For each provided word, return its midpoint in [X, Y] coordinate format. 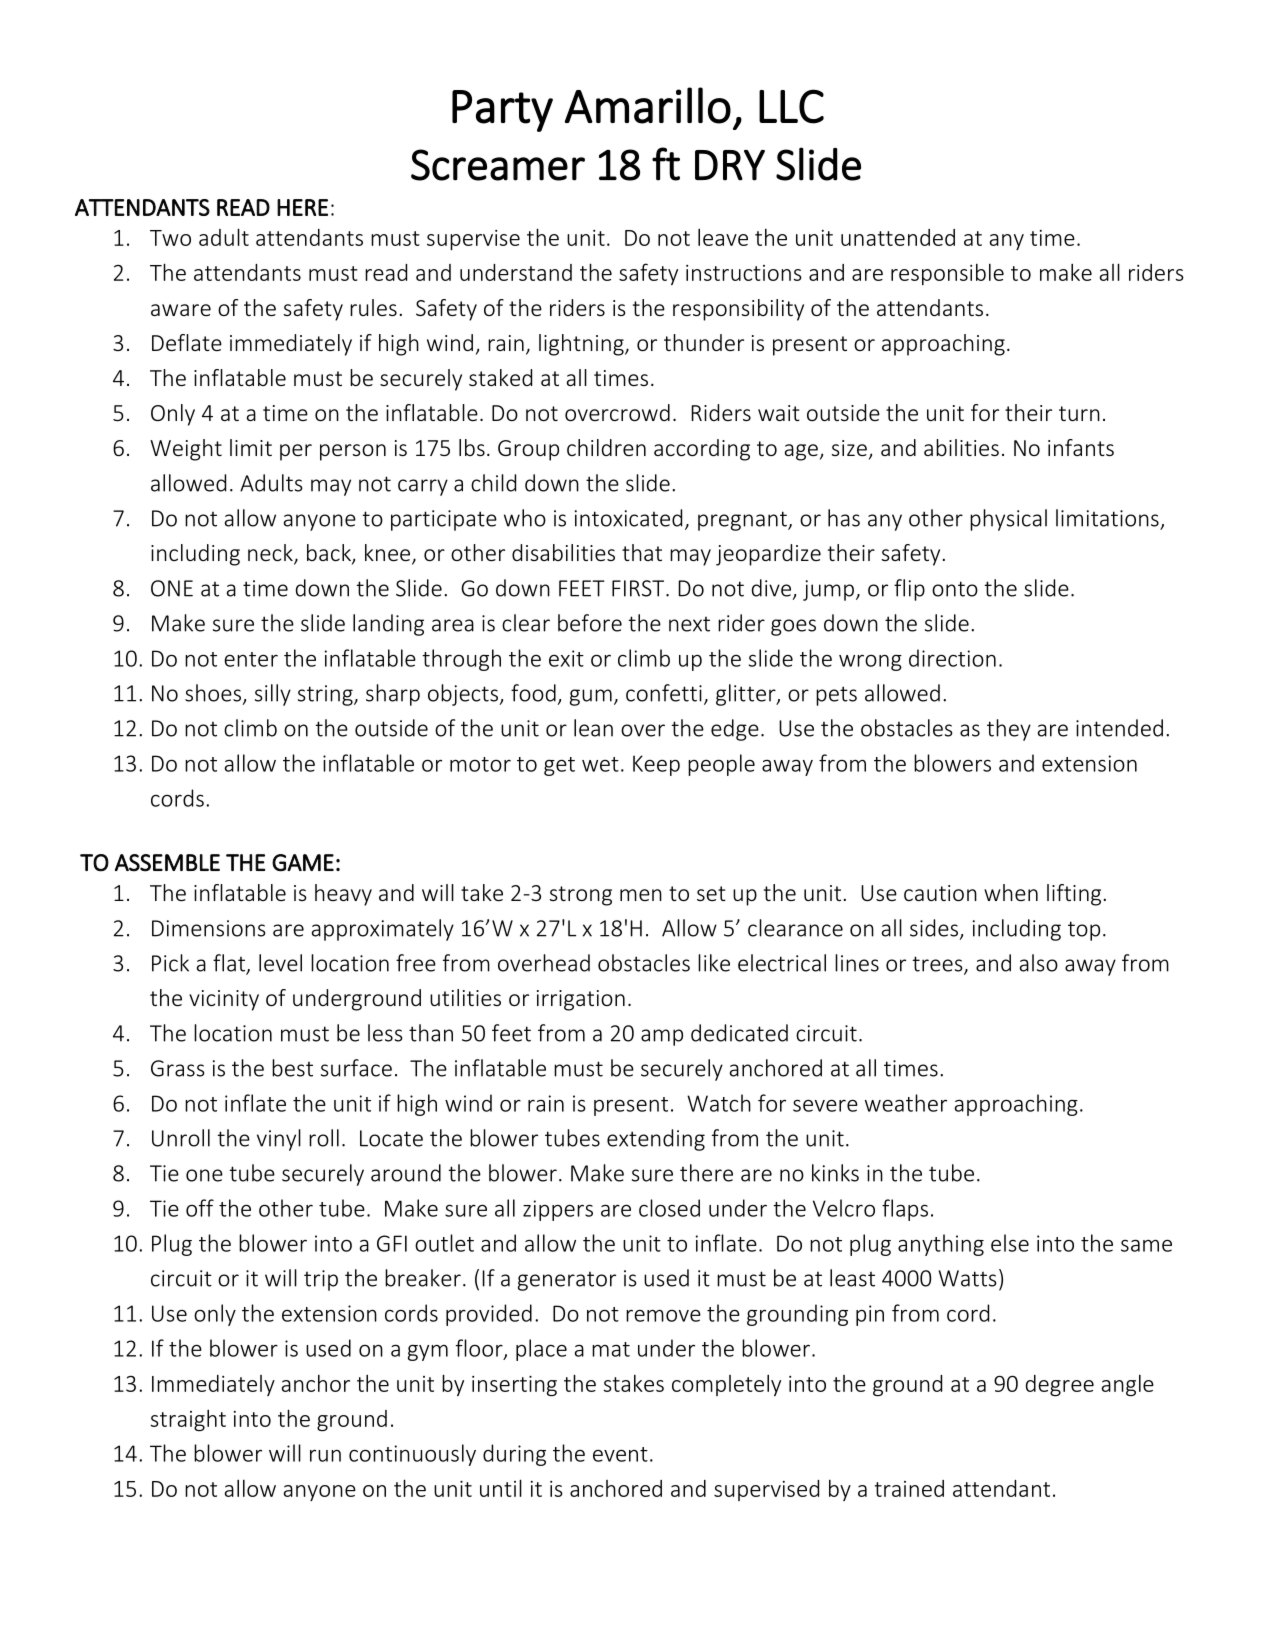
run [325, 1455]
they [1009, 730]
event [620, 1454]
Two [170, 238]
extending [656, 1140]
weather [906, 1103]
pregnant [743, 521]
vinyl [279, 1140]
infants [1081, 447]
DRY [730, 165]
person [353, 452]
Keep [656, 765]
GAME [303, 863]
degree [1060, 1385]
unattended [898, 237]
